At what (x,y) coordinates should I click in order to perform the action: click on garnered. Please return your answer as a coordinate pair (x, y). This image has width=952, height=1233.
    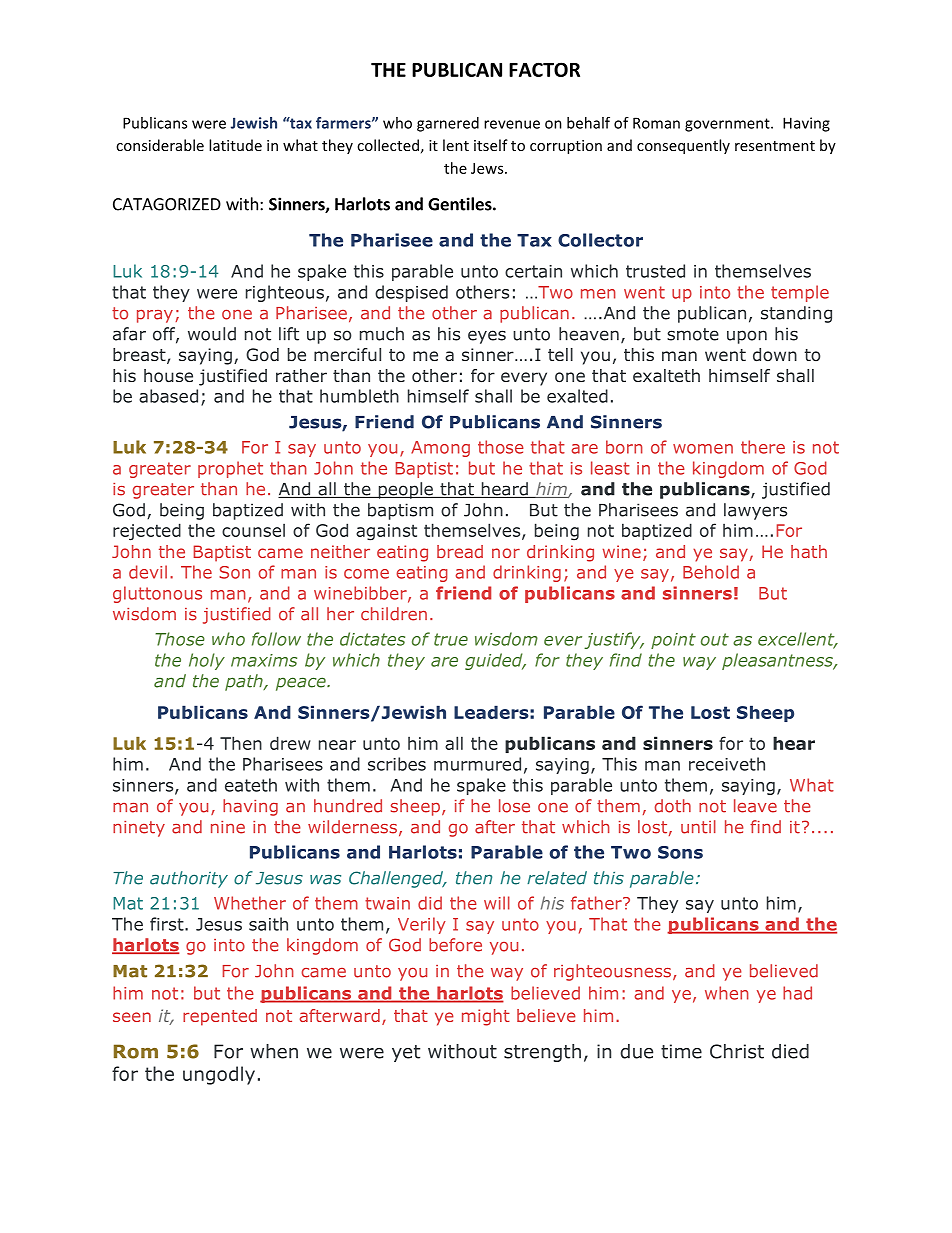
    Looking at the image, I should click on (448, 124).
